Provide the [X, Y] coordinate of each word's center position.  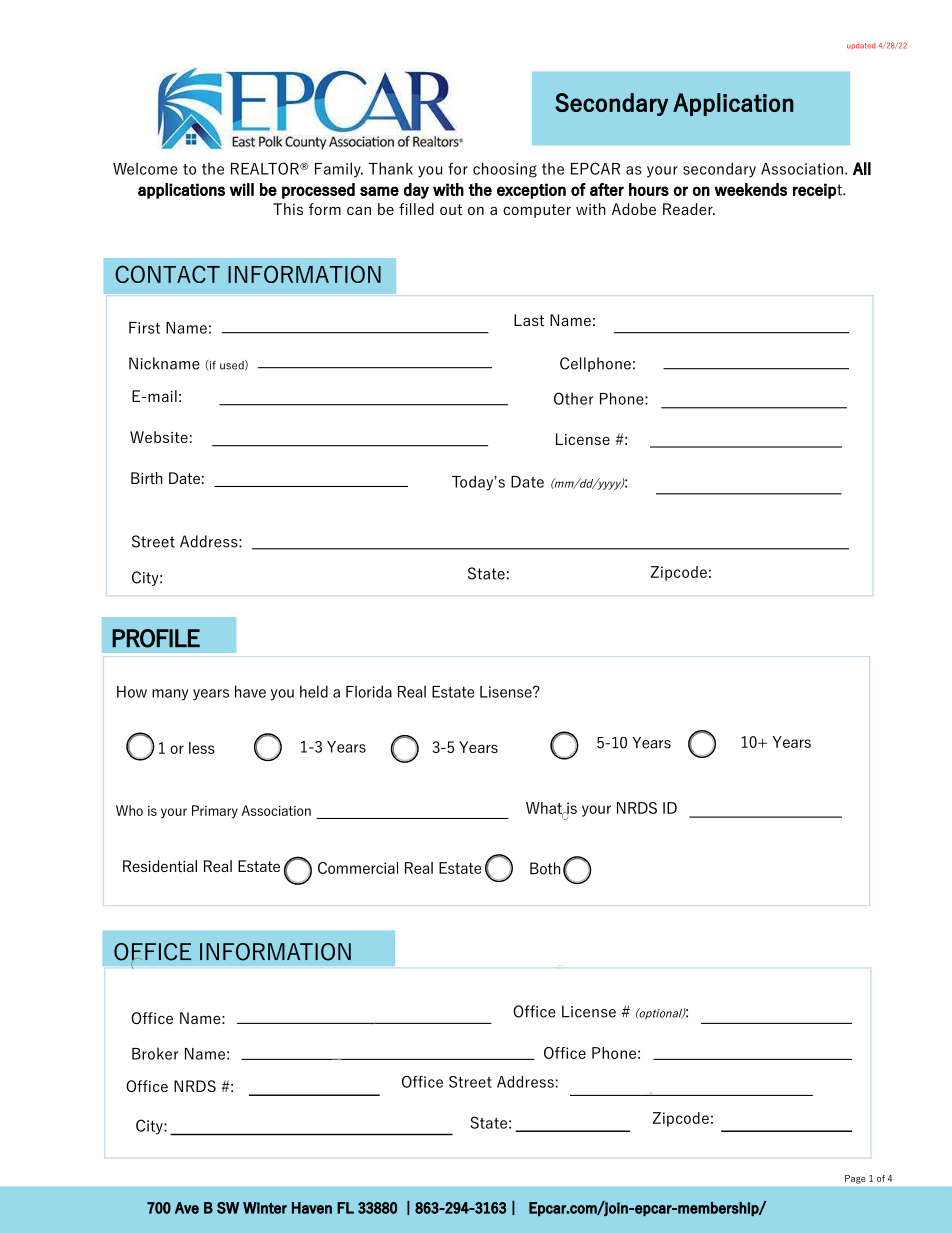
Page [855, 1179]
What [545, 809]
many [170, 695]
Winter [265, 1208]
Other [573, 398]
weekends [750, 189]
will [242, 189]
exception [531, 191]
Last [529, 320]
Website [159, 437]
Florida [369, 691]
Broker [155, 1053]
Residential [160, 866]
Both [545, 868]
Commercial [358, 868]
